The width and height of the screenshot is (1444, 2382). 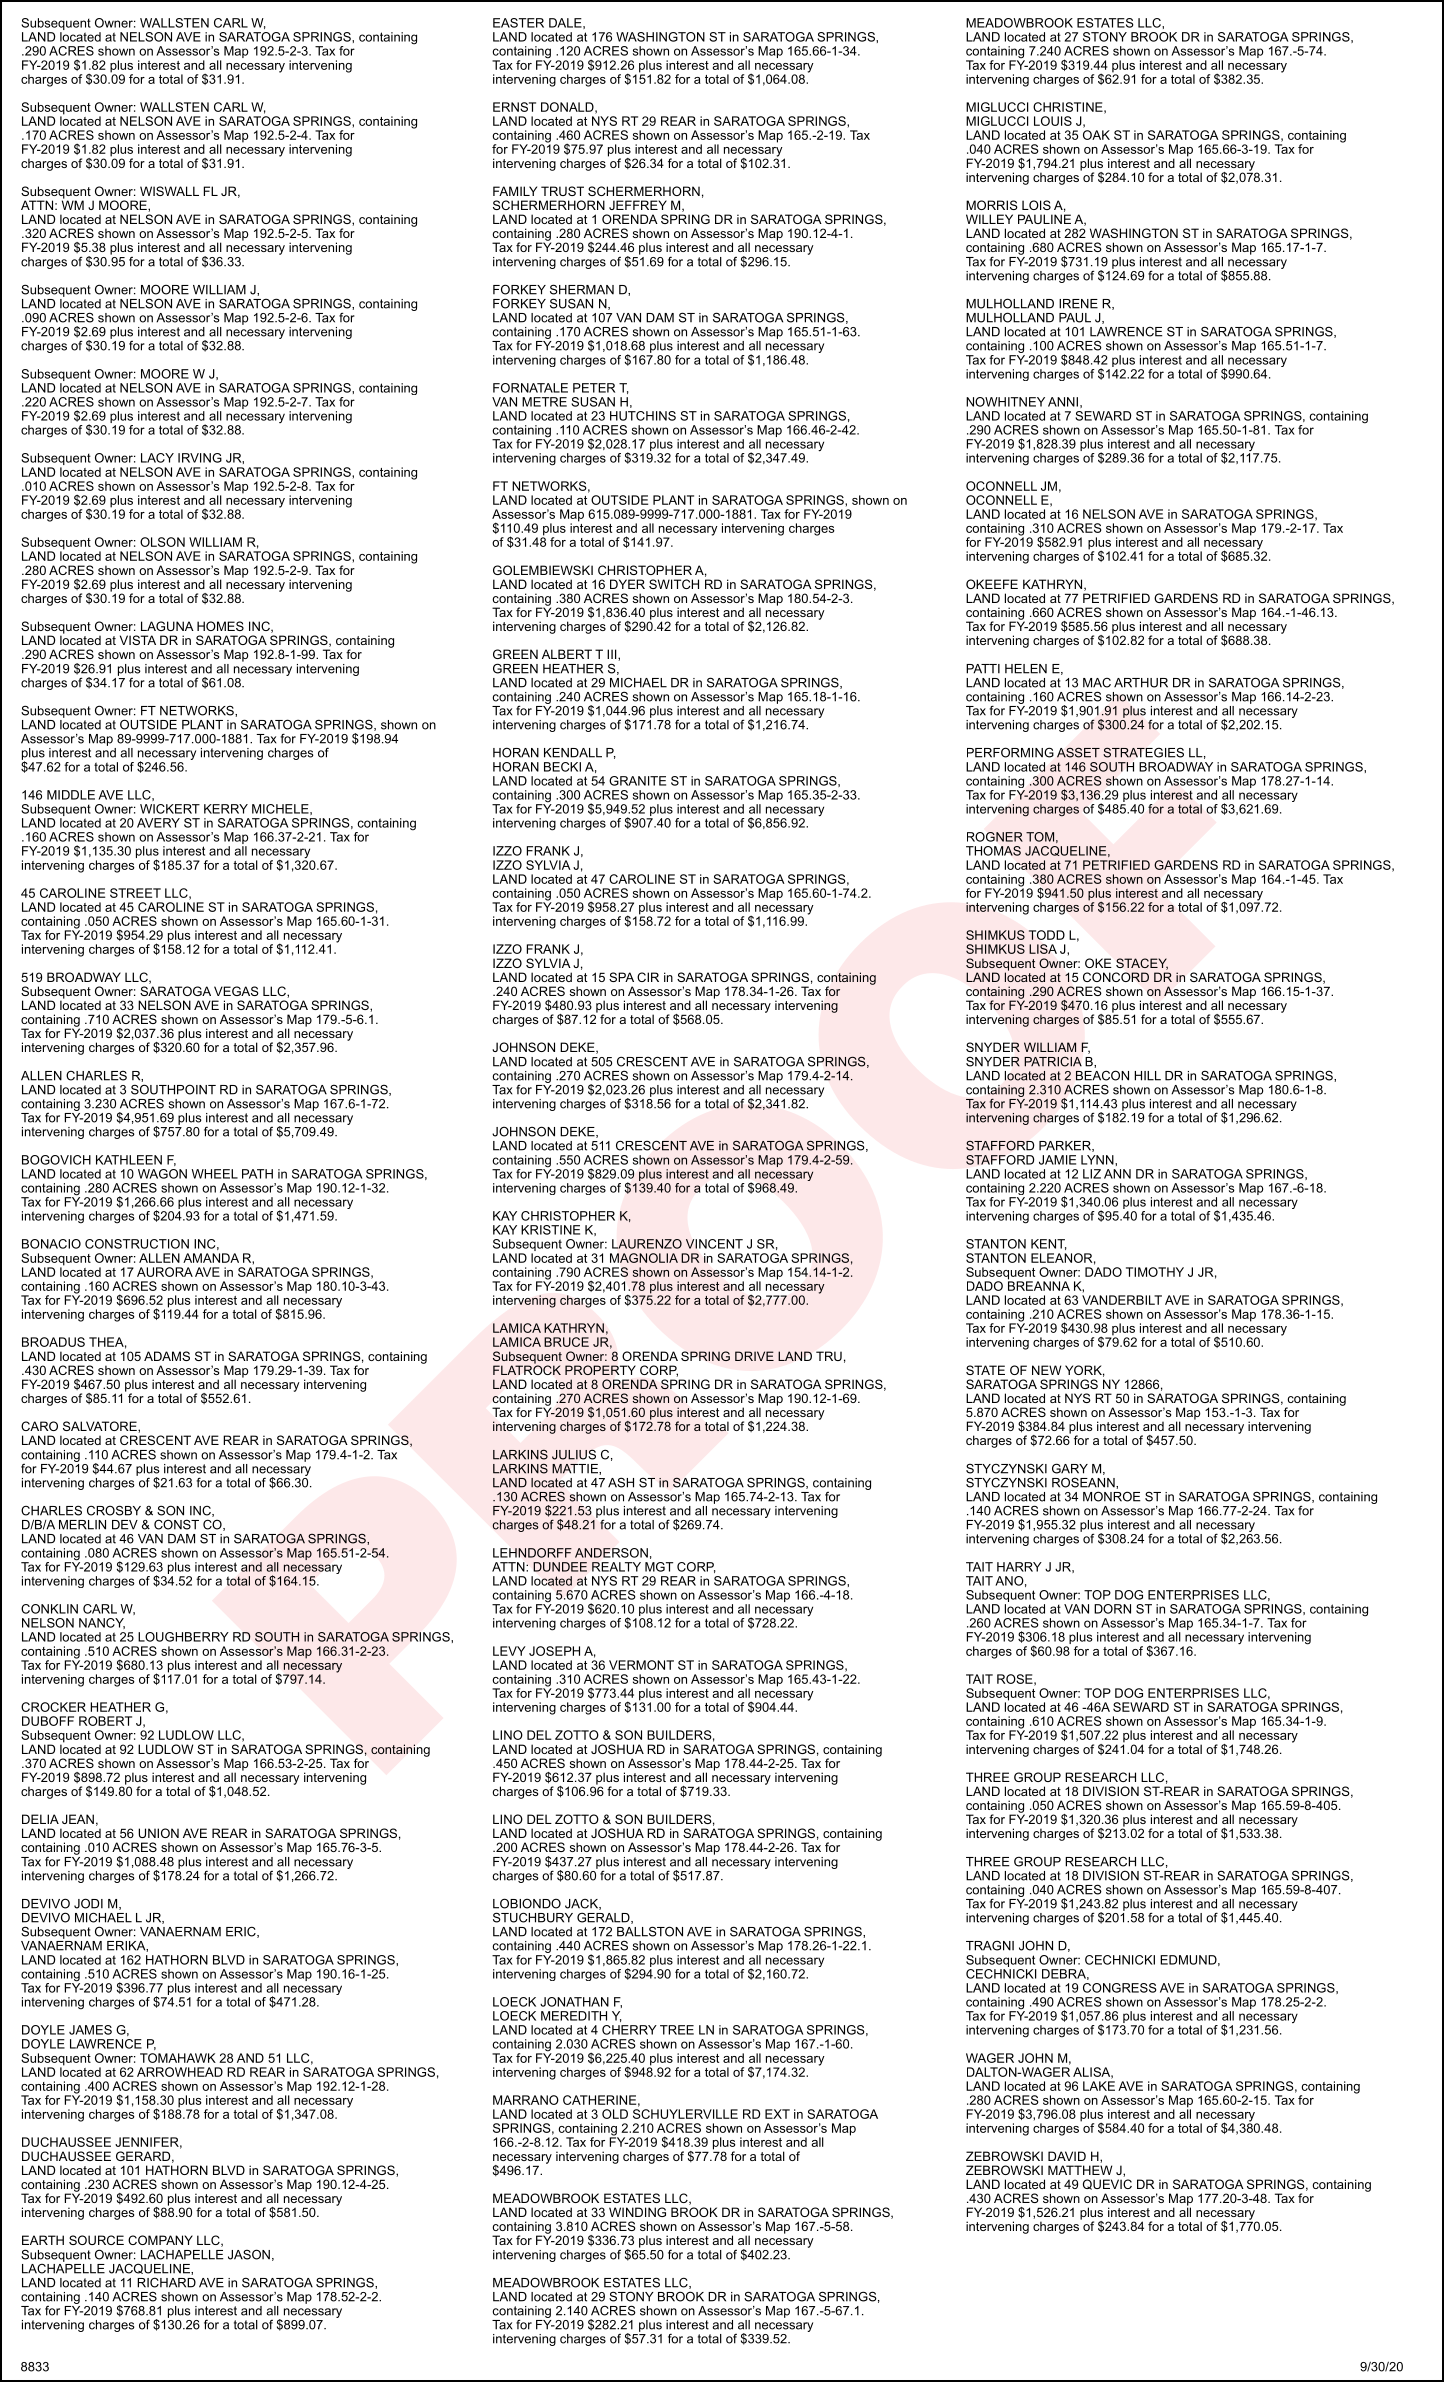 What do you see at coordinates (514, 107) in the screenshot?
I see `ERNST` at bounding box center [514, 107].
